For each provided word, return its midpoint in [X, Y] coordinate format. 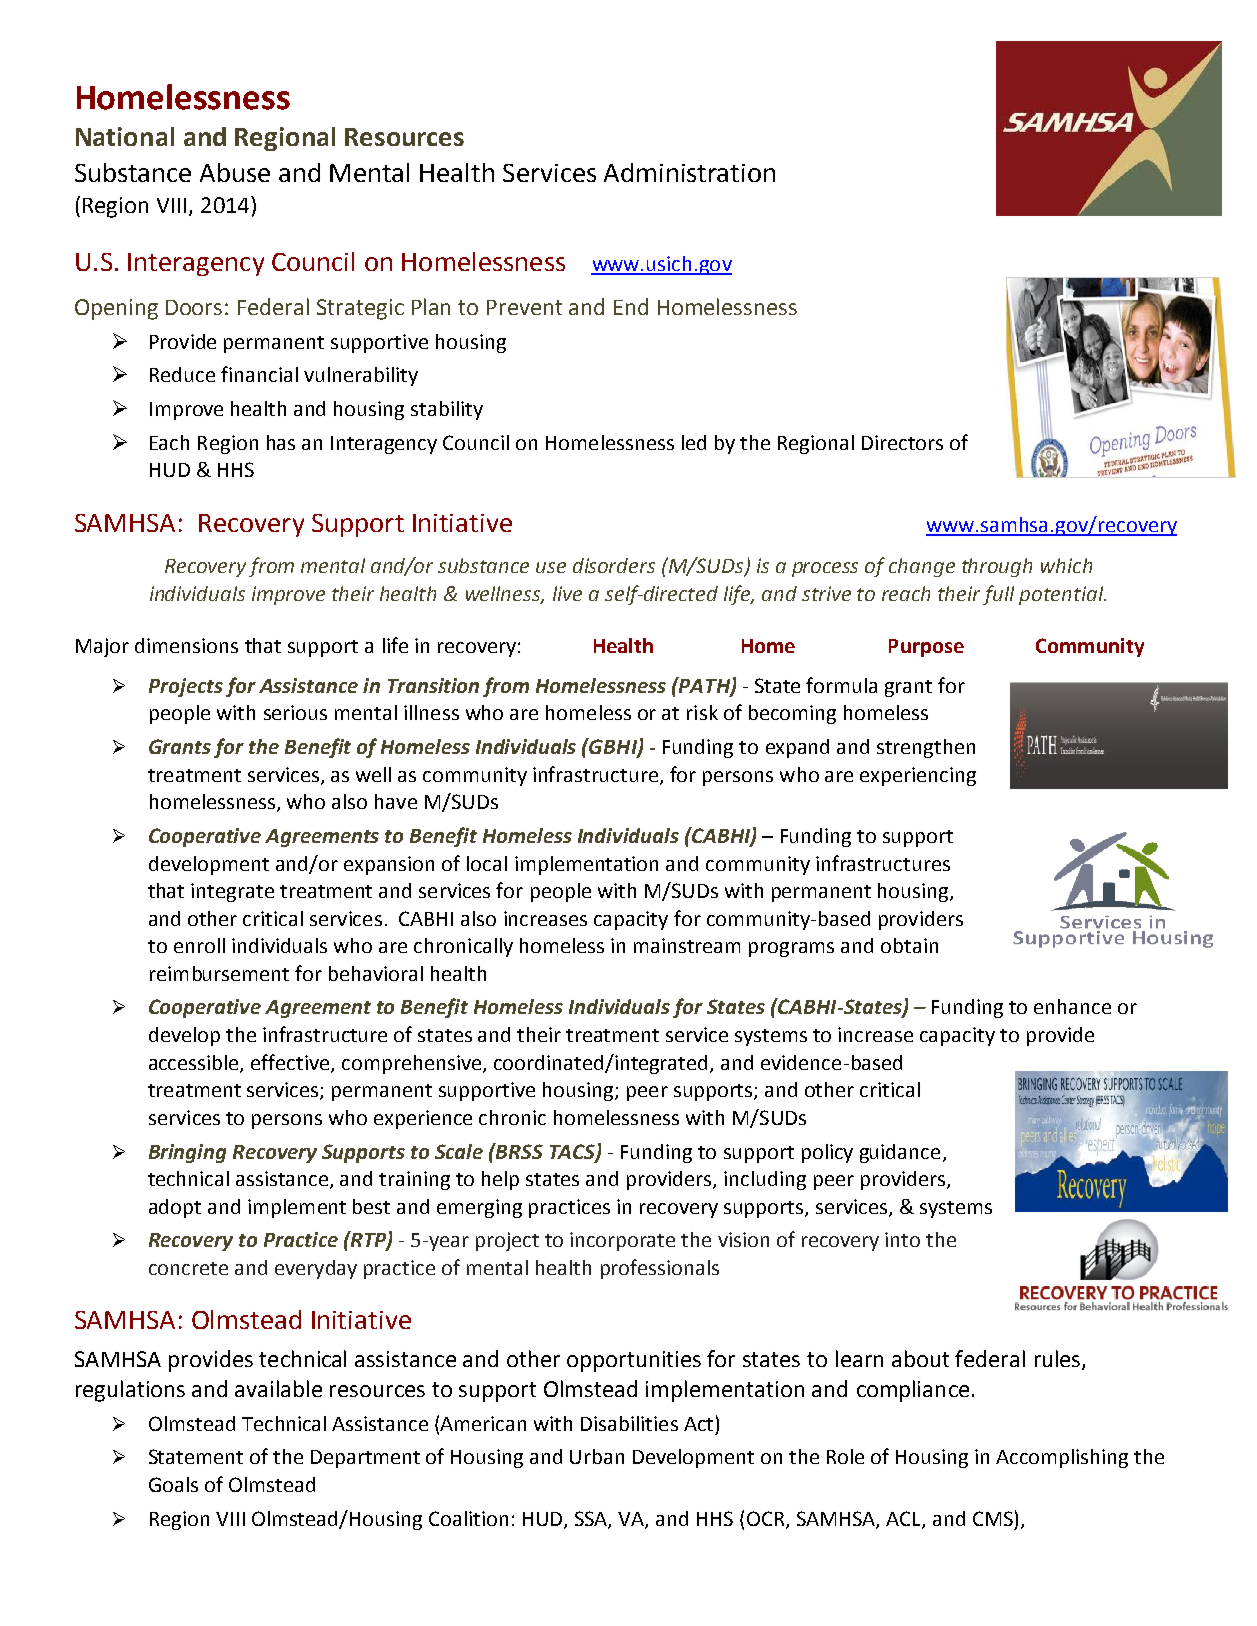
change [922, 567]
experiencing [918, 776]
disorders [614, 565]
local [487, 863]
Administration [689, 172]
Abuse [235, 172]
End [631, 306]
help [500, 1180]
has [281, 442]
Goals [173, 1484]
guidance [900, 1153]
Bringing [187, 1153]
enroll [199, 945]
